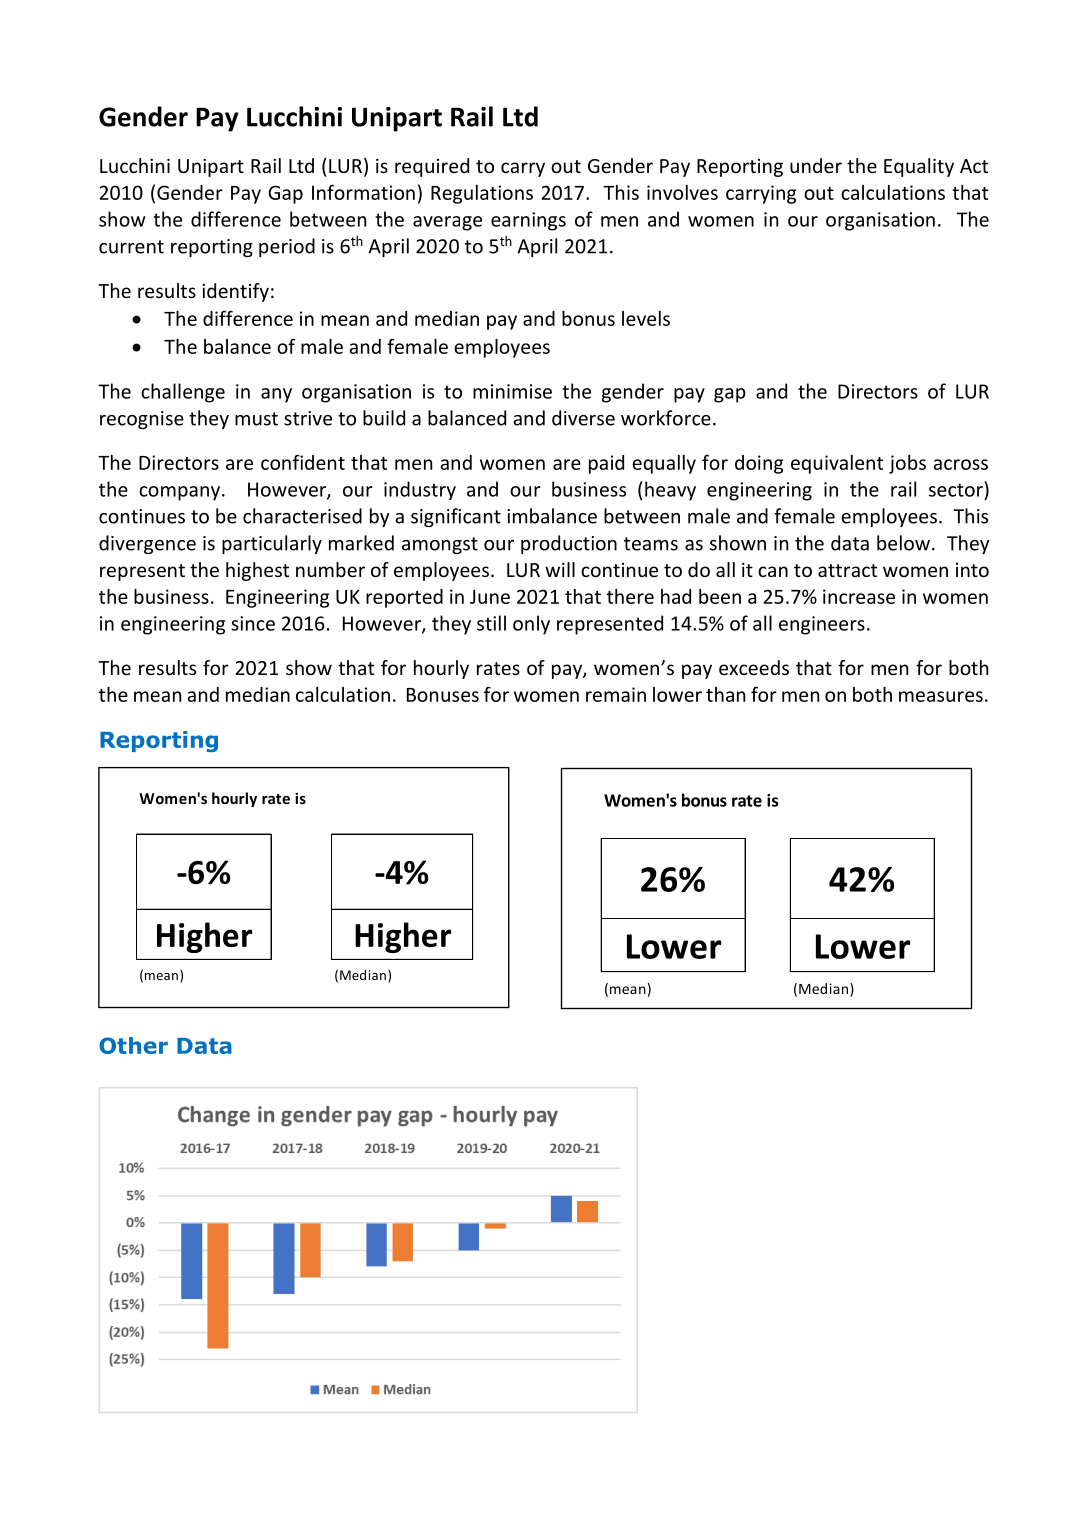 The width and height of the screenshot is (1088, 1539). What do you see at coordinates (512, 391) in the screenshot?
I see `minimise` at bounding box center [512, 391].
